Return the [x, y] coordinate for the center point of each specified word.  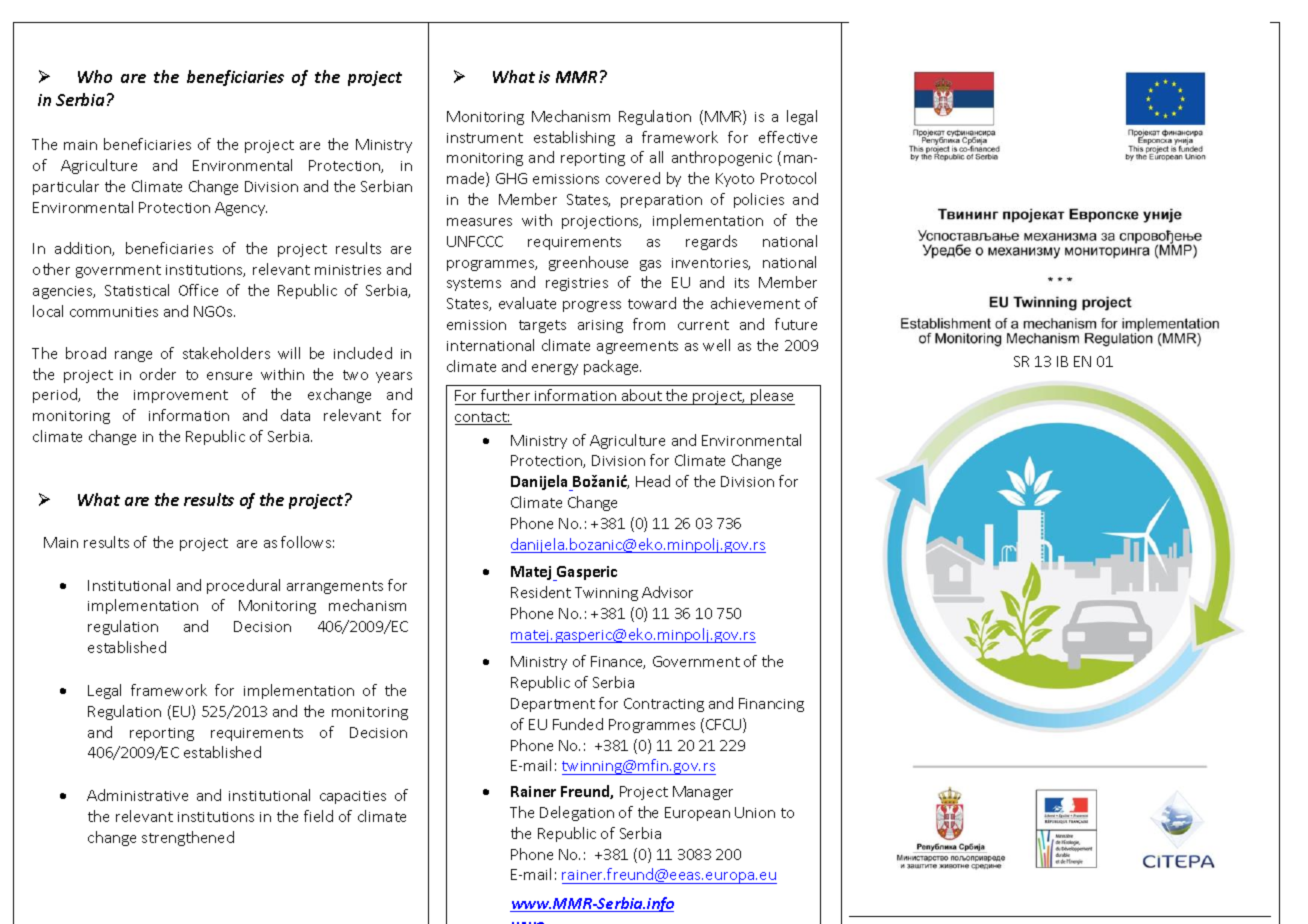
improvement [181, 396]
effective [788, 137]
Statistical [137, 290]
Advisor [667, 592]
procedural [243, 586]
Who [95, 76]
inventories [711, 264]
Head [653, 481]
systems [474, 284]
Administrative [137, 795]
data [295, 415]
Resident [541, 592]
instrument [485, 138]
